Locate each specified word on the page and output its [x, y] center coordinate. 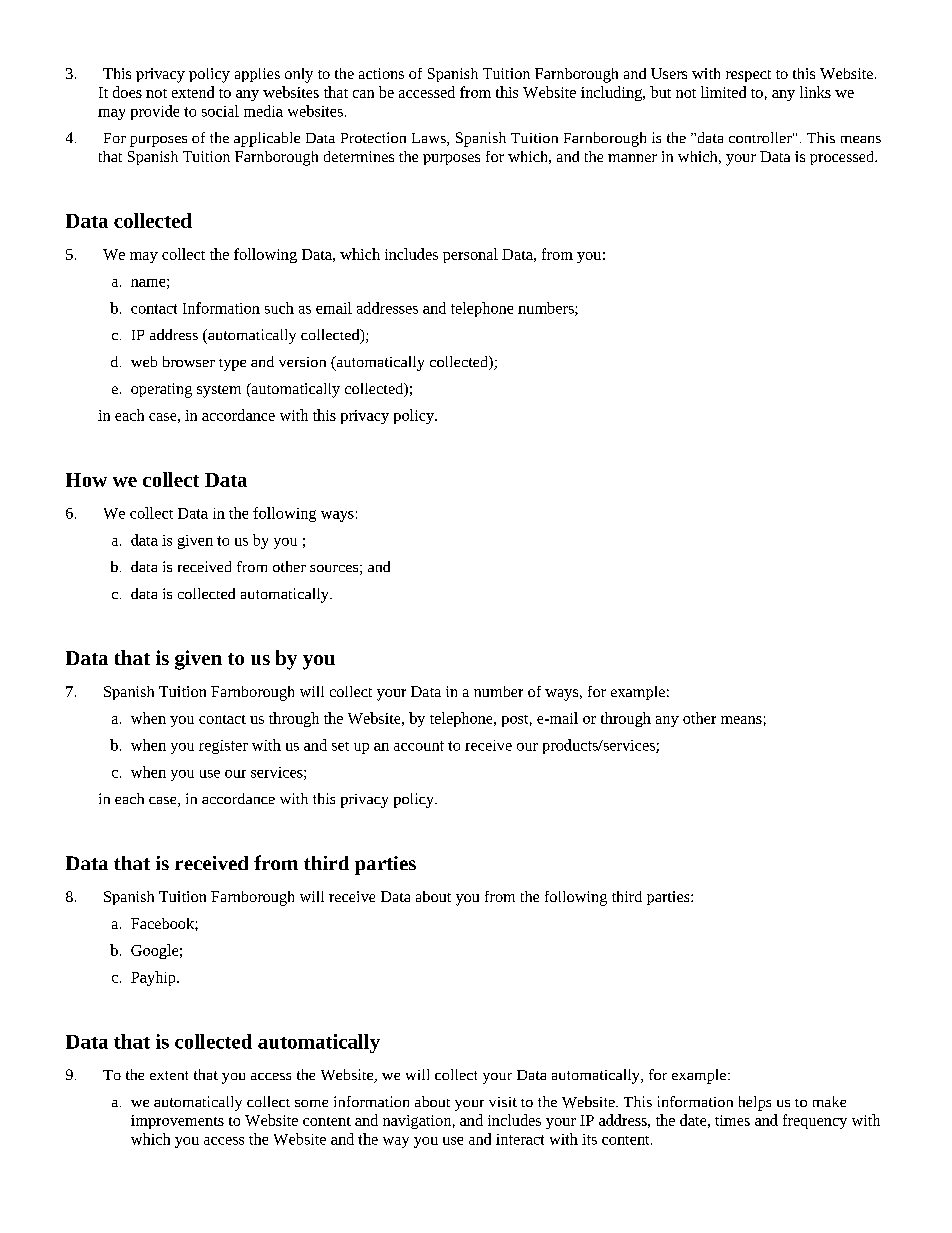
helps [755, 1103]
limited [723, 92]
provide [155, 112]
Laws [430, 139]
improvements [177, 1122]
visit [503, 1102]
